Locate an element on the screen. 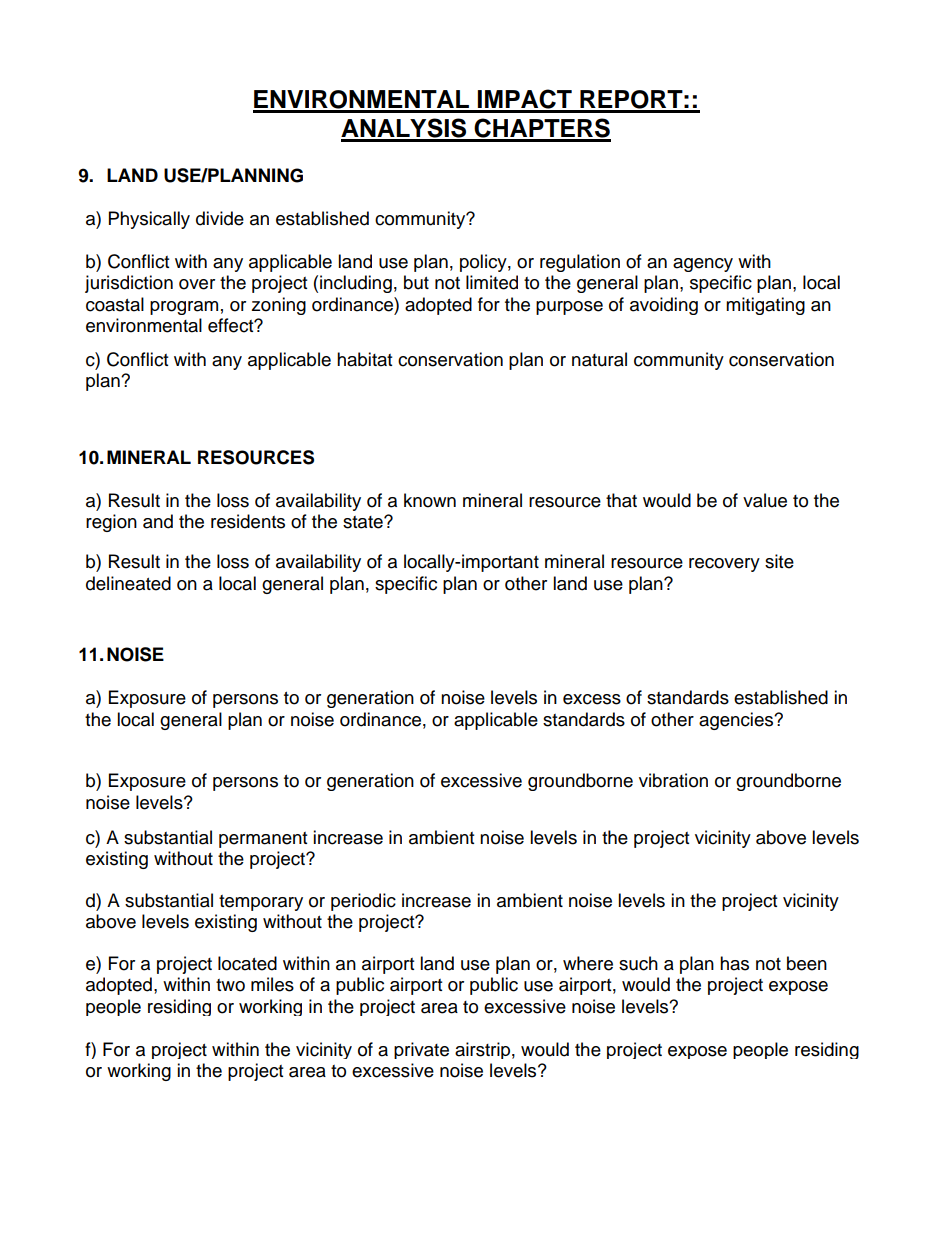  known is located at coordinates (430, 500).
